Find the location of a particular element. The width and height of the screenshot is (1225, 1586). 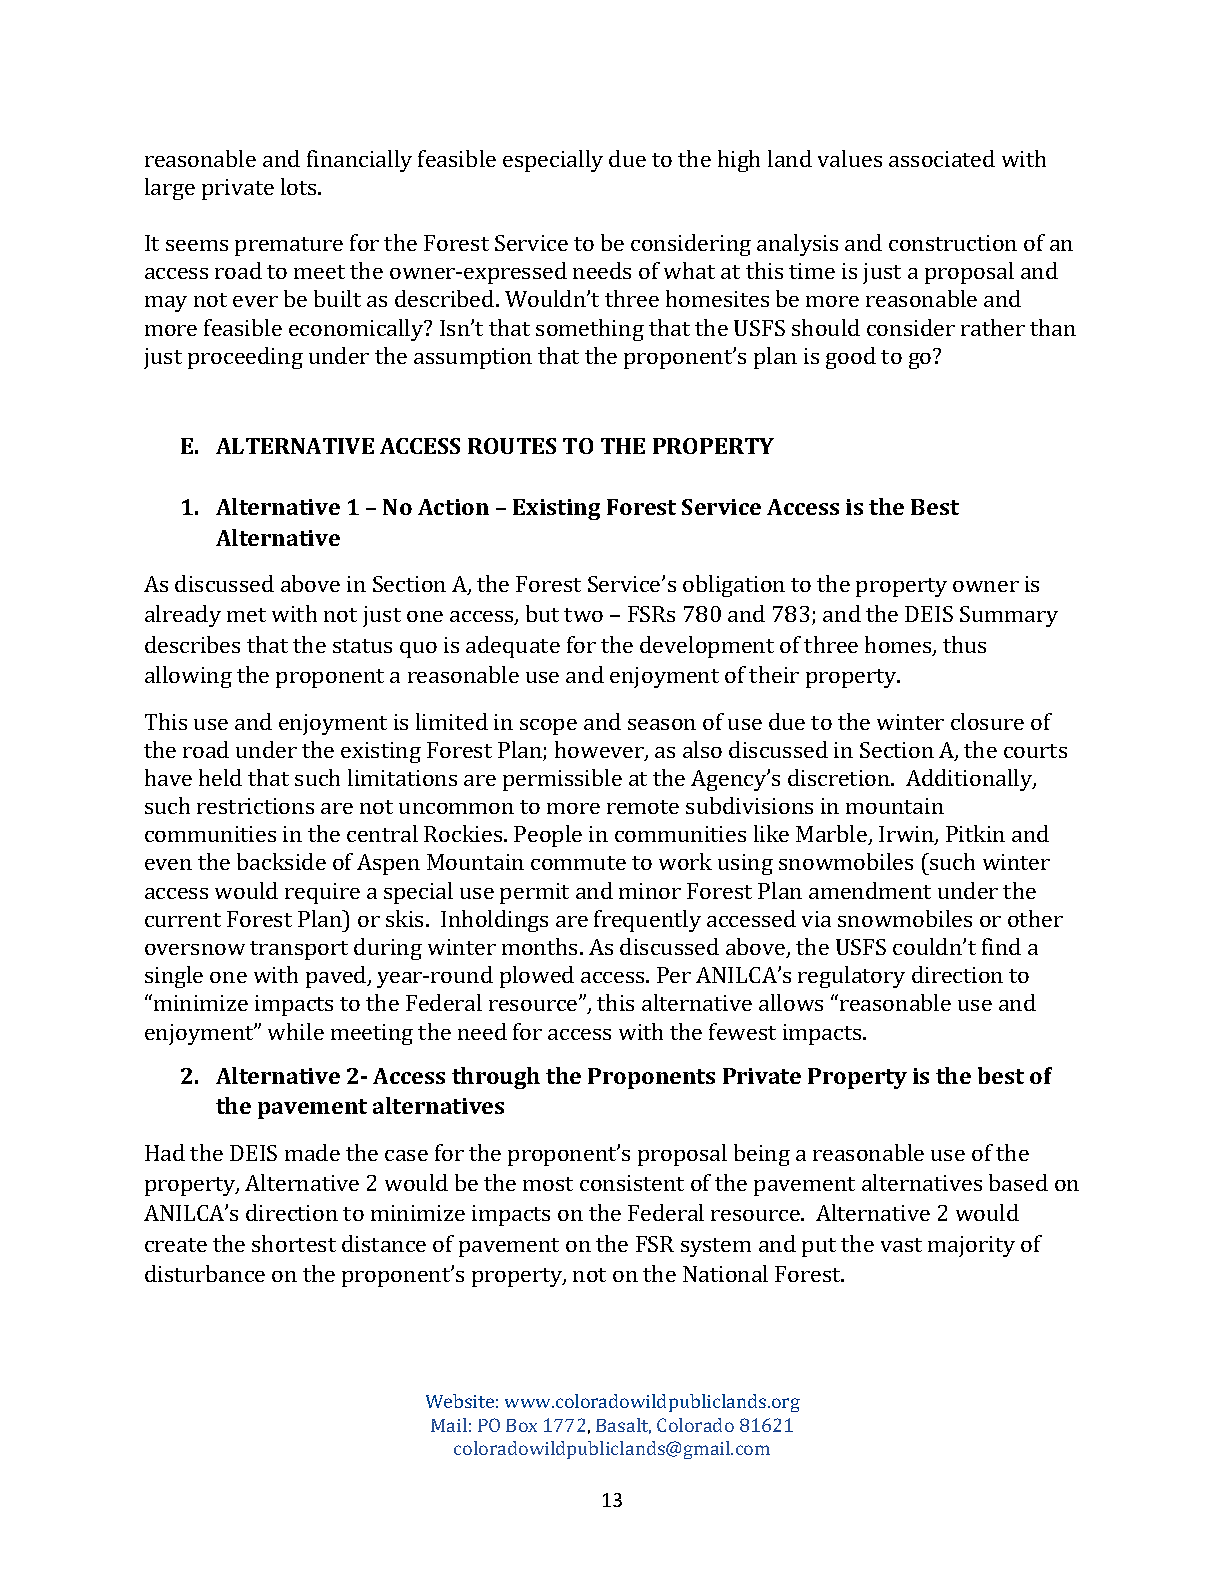

courts is located at coordinates (1035, 751).
